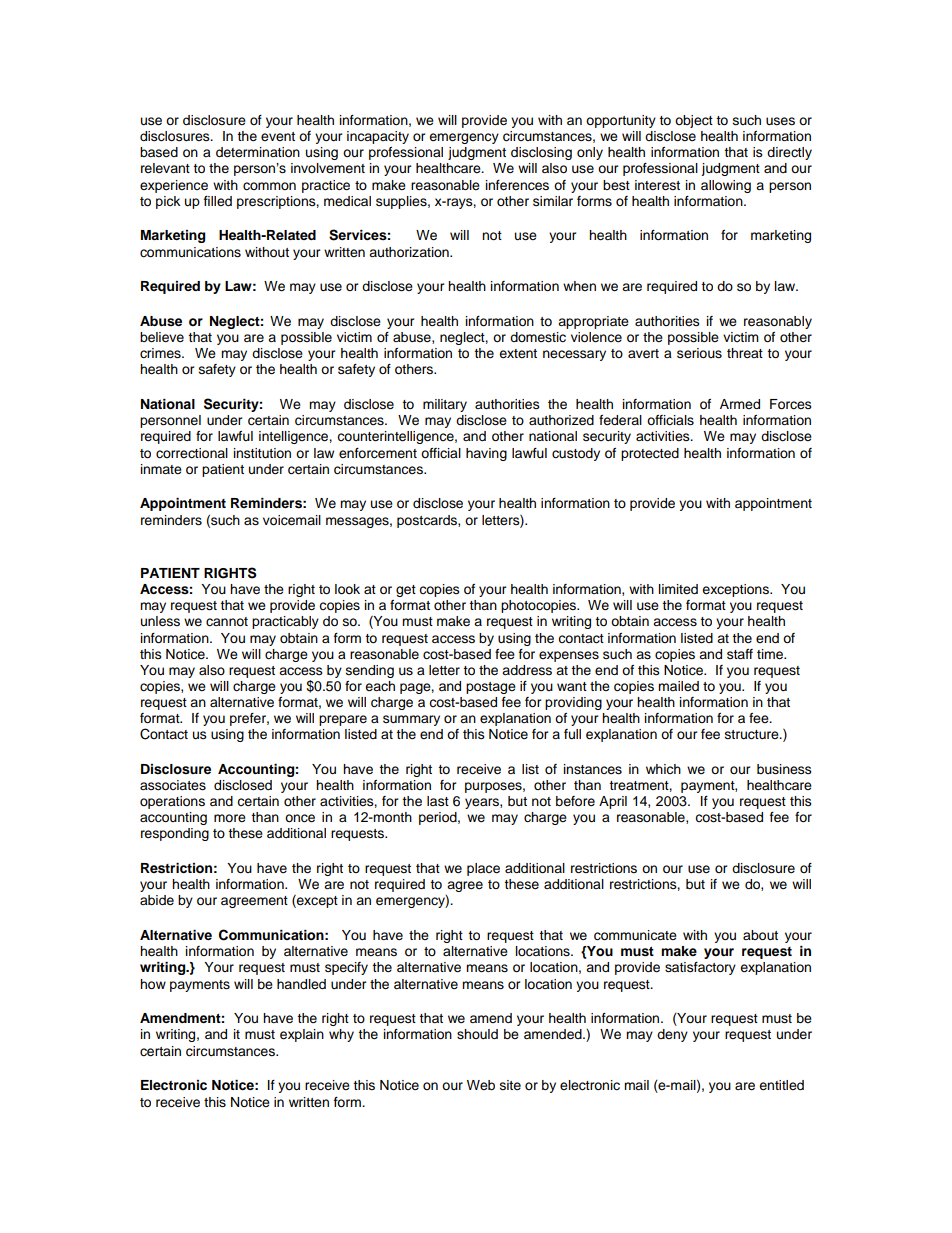 This screenshot has height=1233, width=952. Describe the element at coordinates (517, 185) in the screenshot. I see `inferences` at that location.
